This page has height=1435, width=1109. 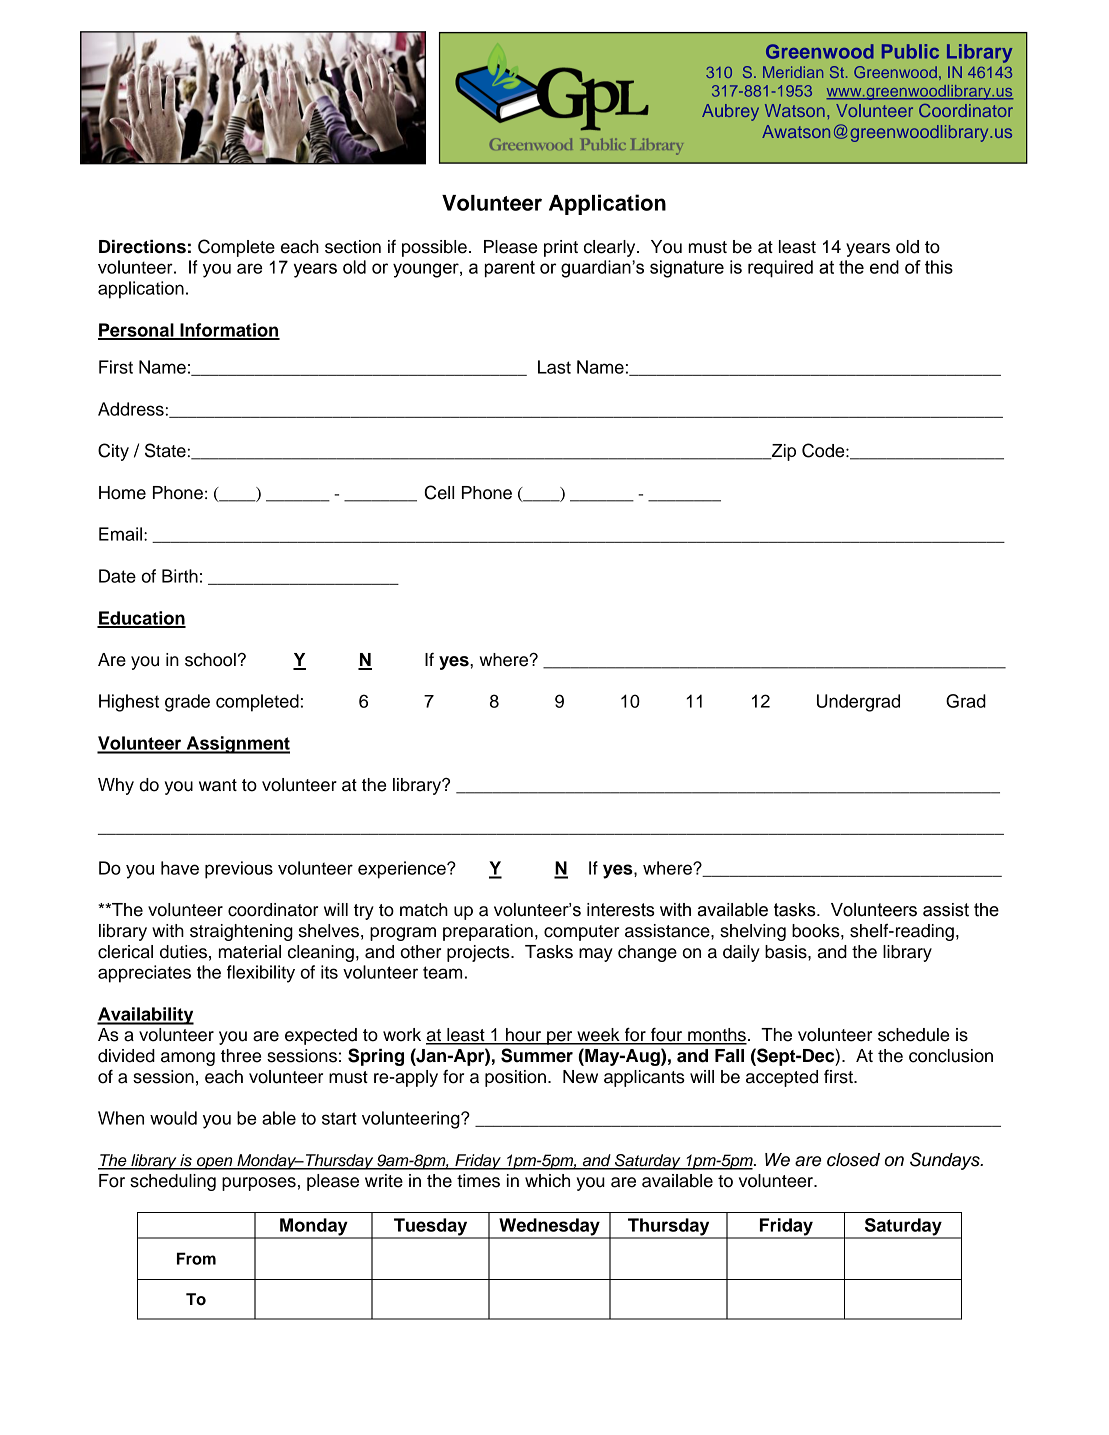 What do you see at coordinates (229, 331) in the page?
I see `Information` at bounding box center [229, 331].
